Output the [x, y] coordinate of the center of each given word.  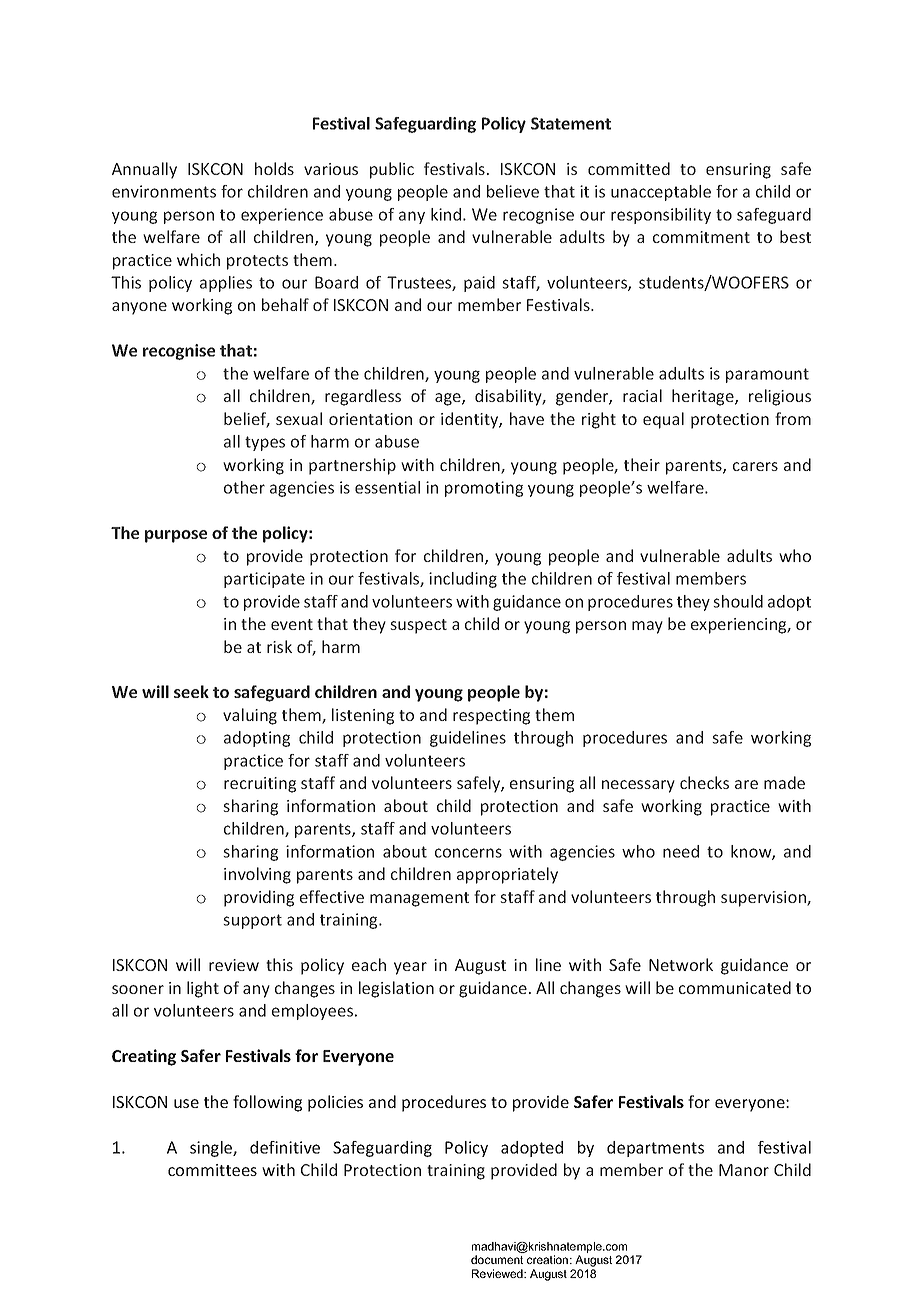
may [647, 627]
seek [191, 691]
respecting [491, 717]
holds [274, 168]
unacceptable [661, 193]
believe [513, 191]
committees [212, 1170]
